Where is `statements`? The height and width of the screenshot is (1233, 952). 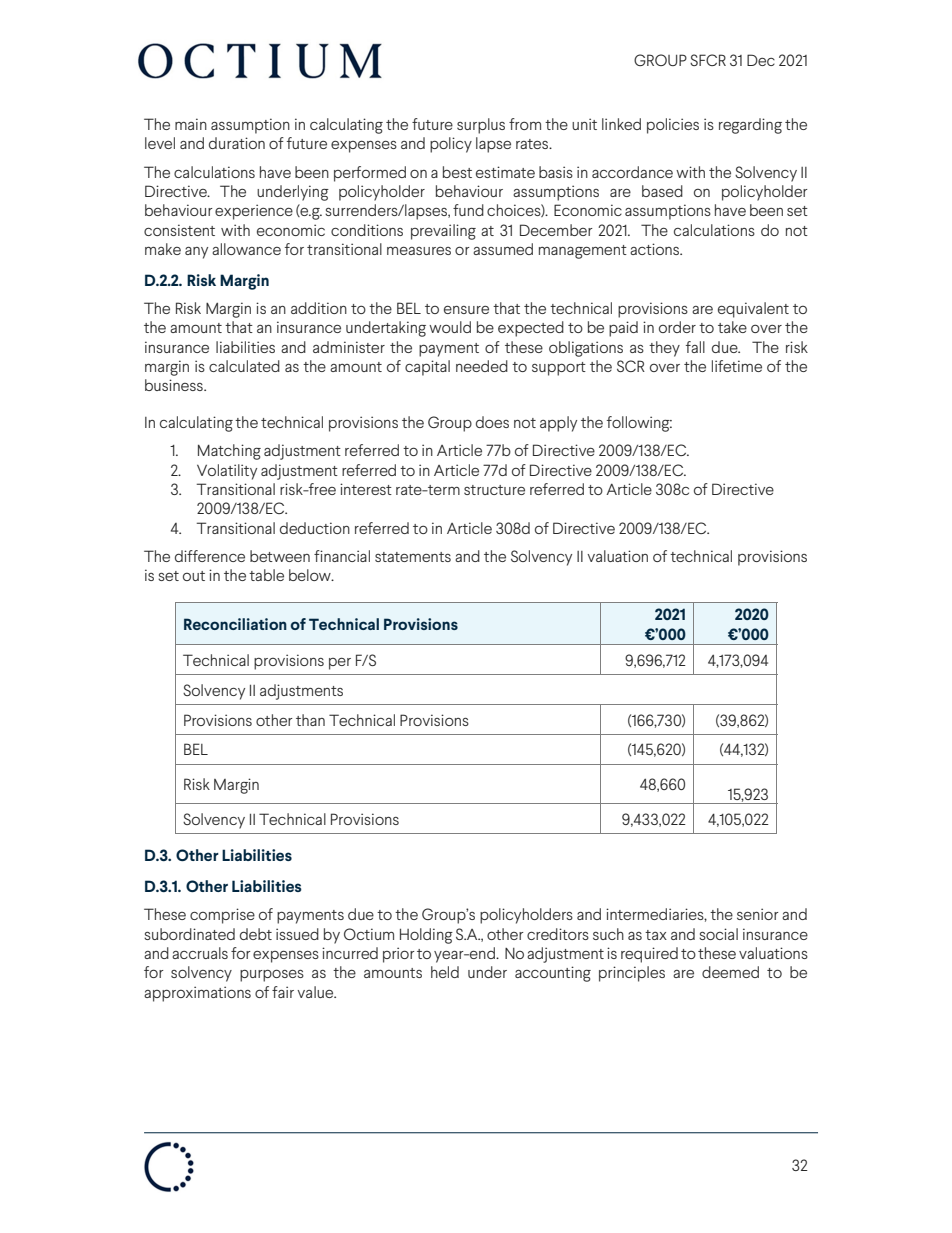 statements is located at coordinates (413, 557).
